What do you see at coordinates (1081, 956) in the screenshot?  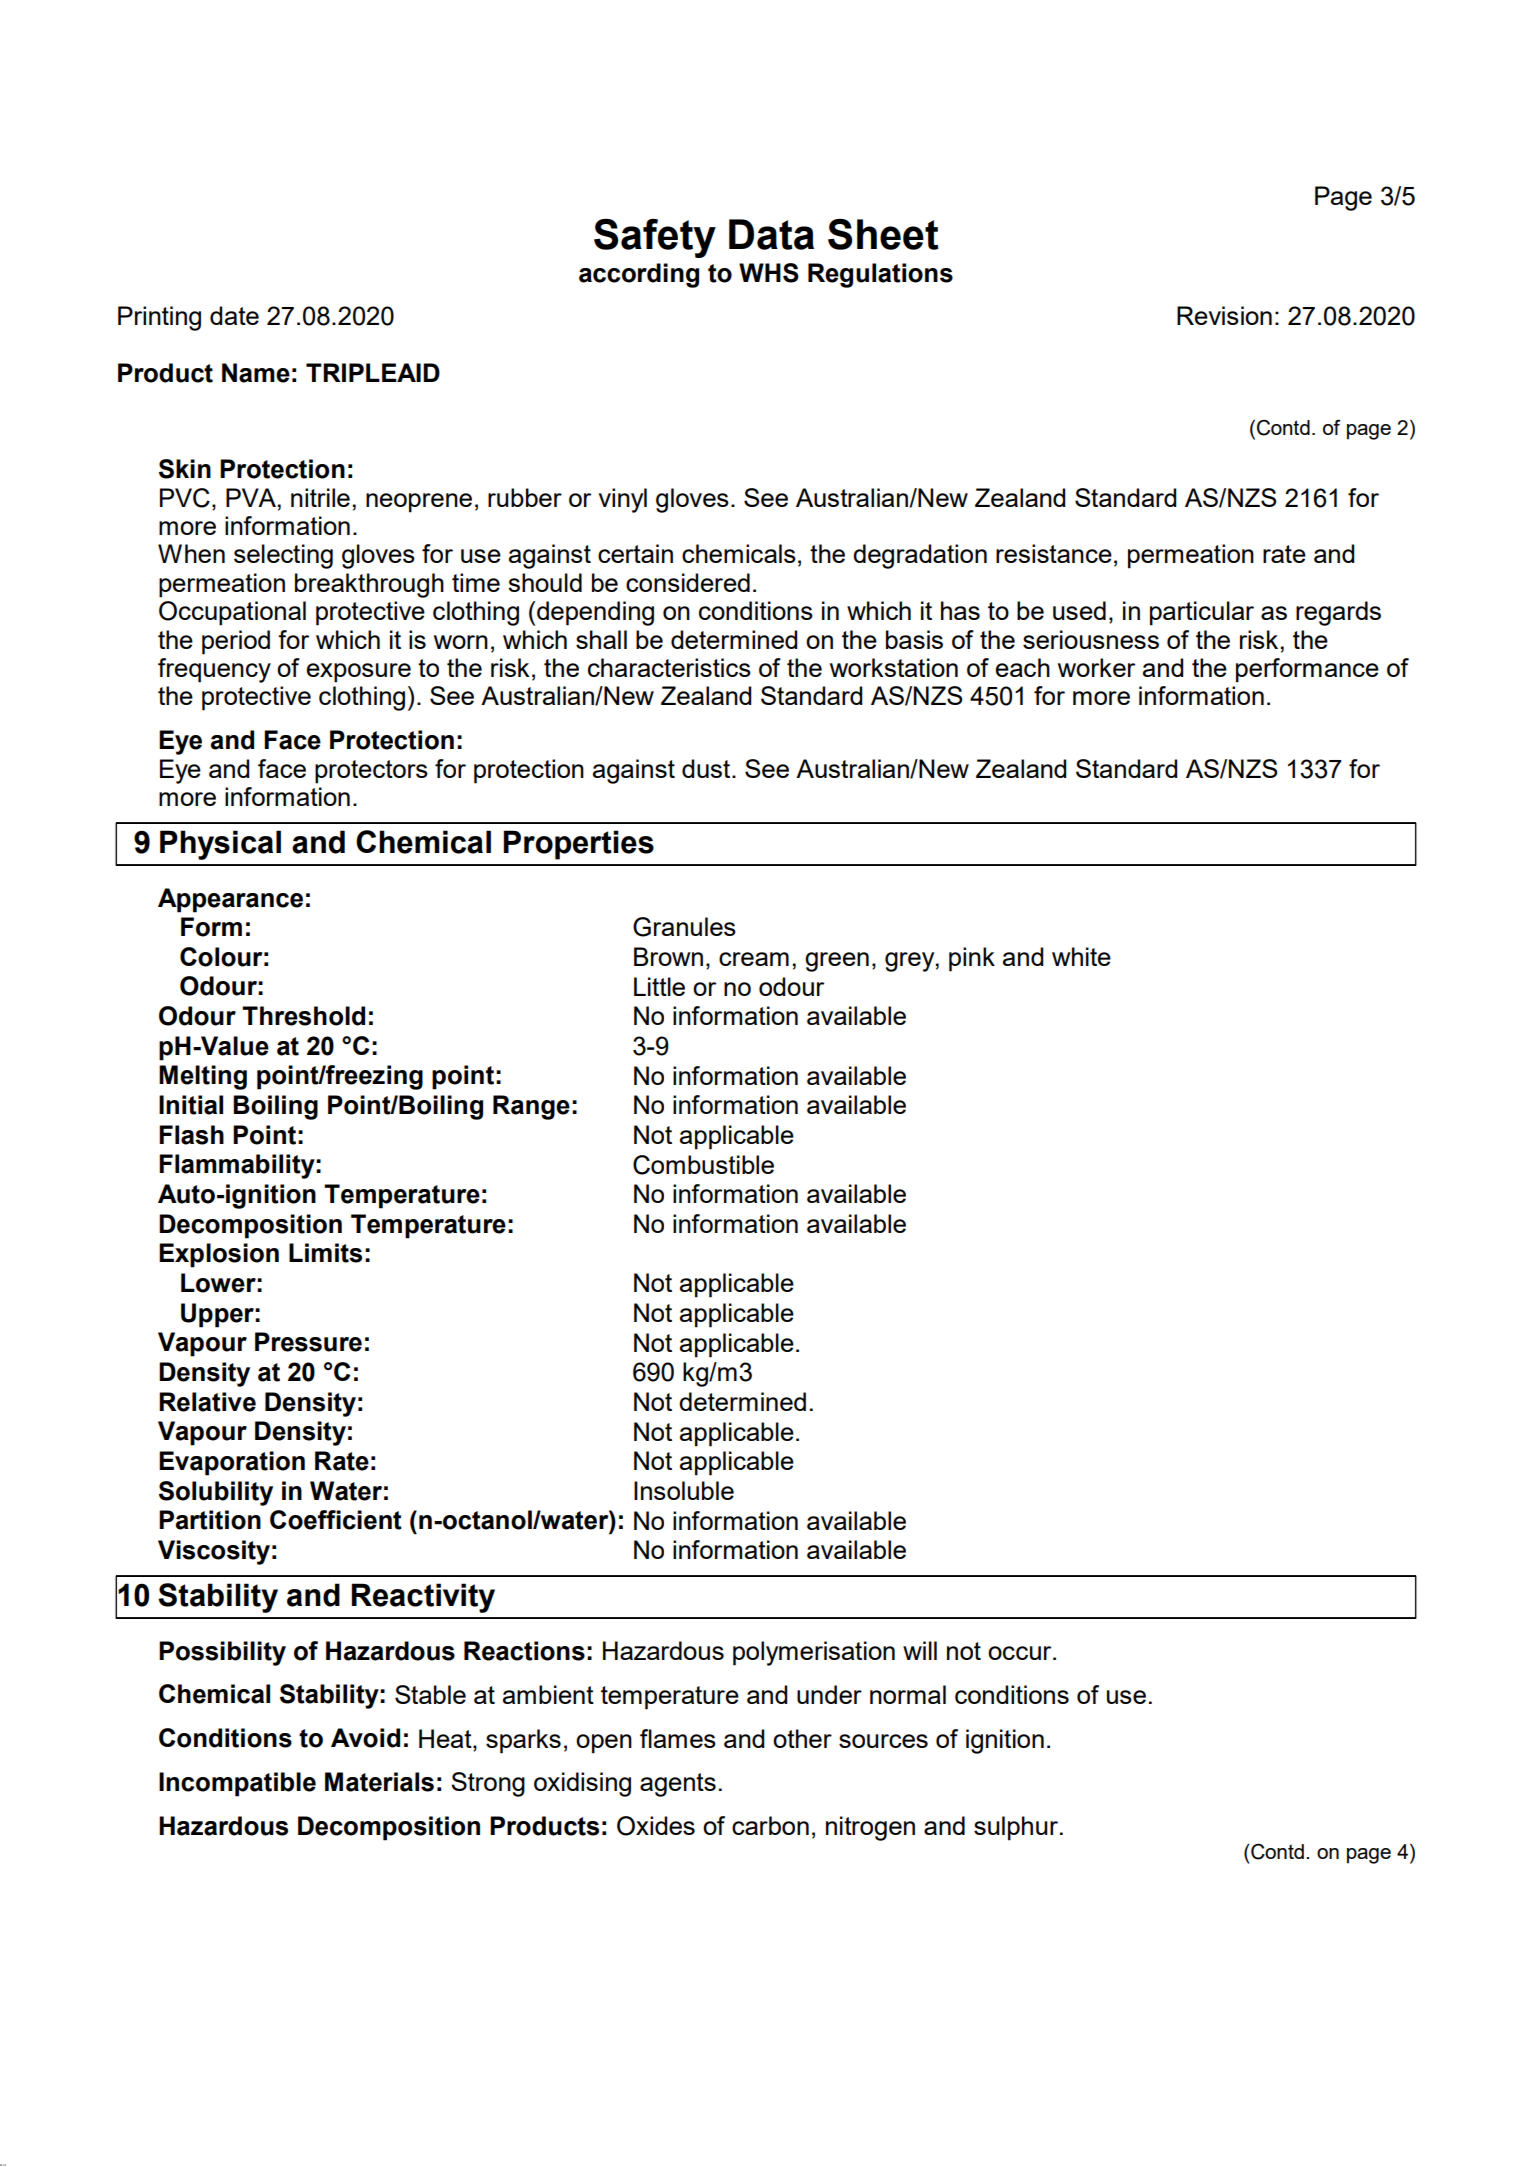 I see `white` at bounding box center [1081, 956].
